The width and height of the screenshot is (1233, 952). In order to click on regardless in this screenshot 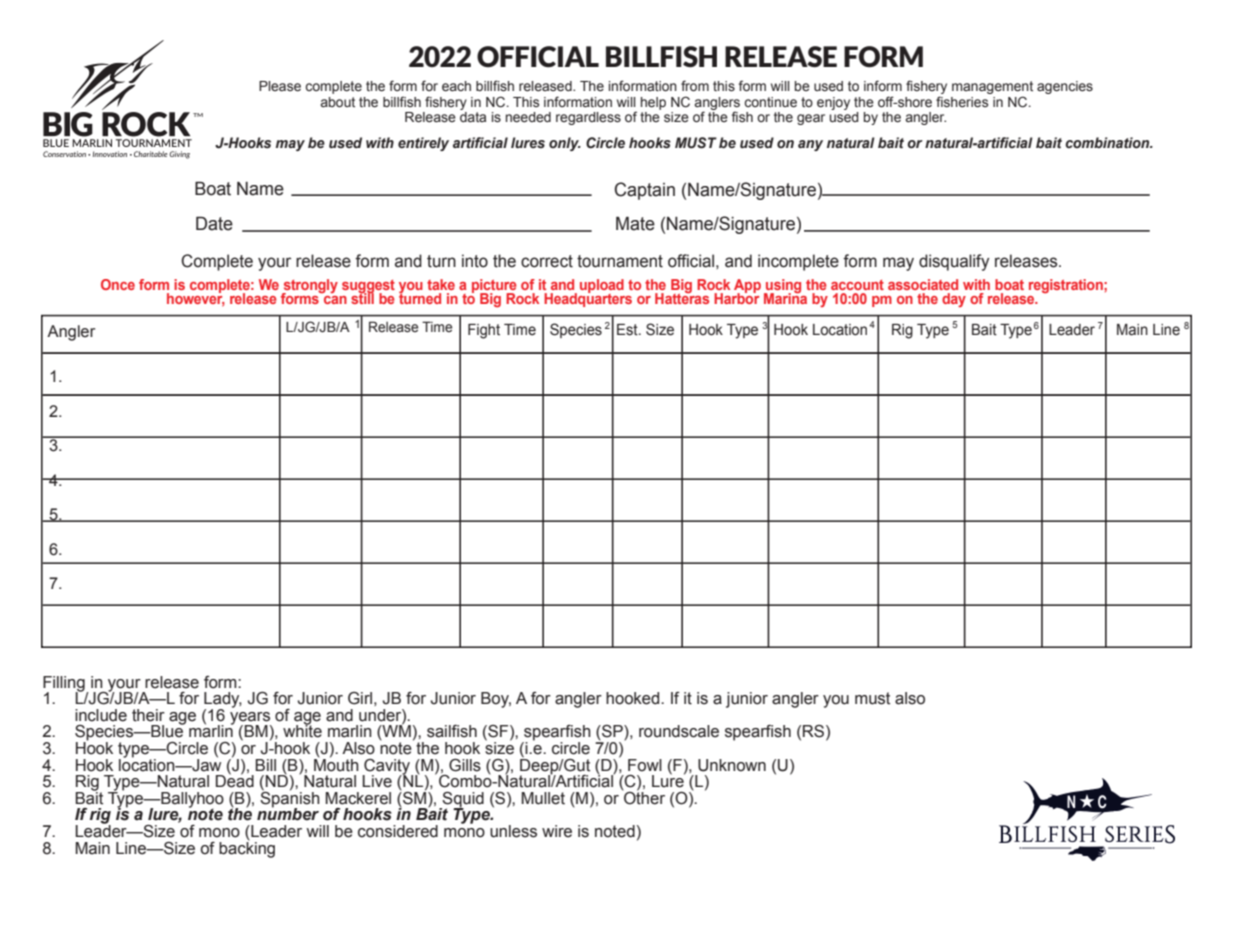, I will do `click(588, 118)`.
